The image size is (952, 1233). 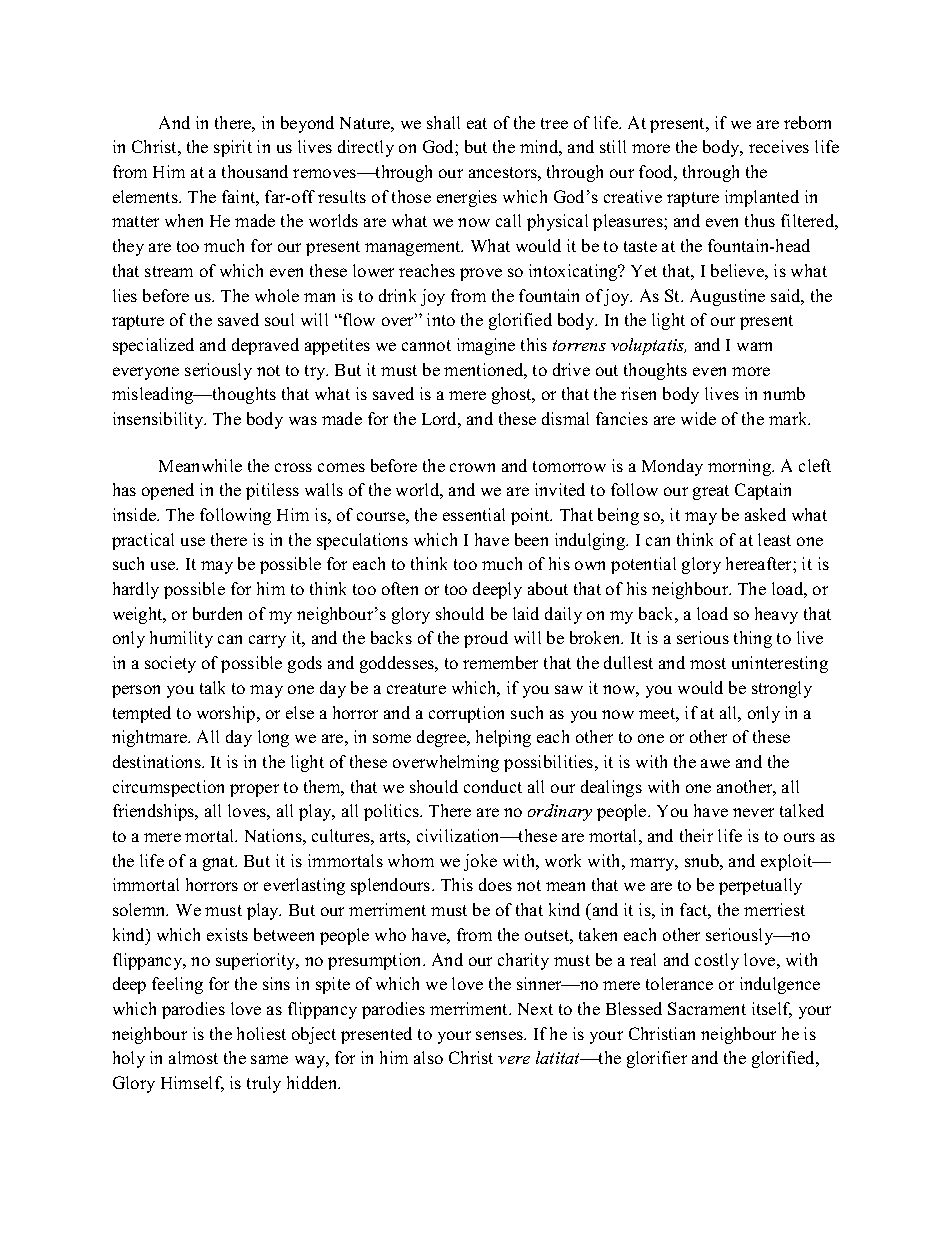 What do you see at coordinates (741, 467) in the page?
I see `morning` at bounding box center [741, 467].
